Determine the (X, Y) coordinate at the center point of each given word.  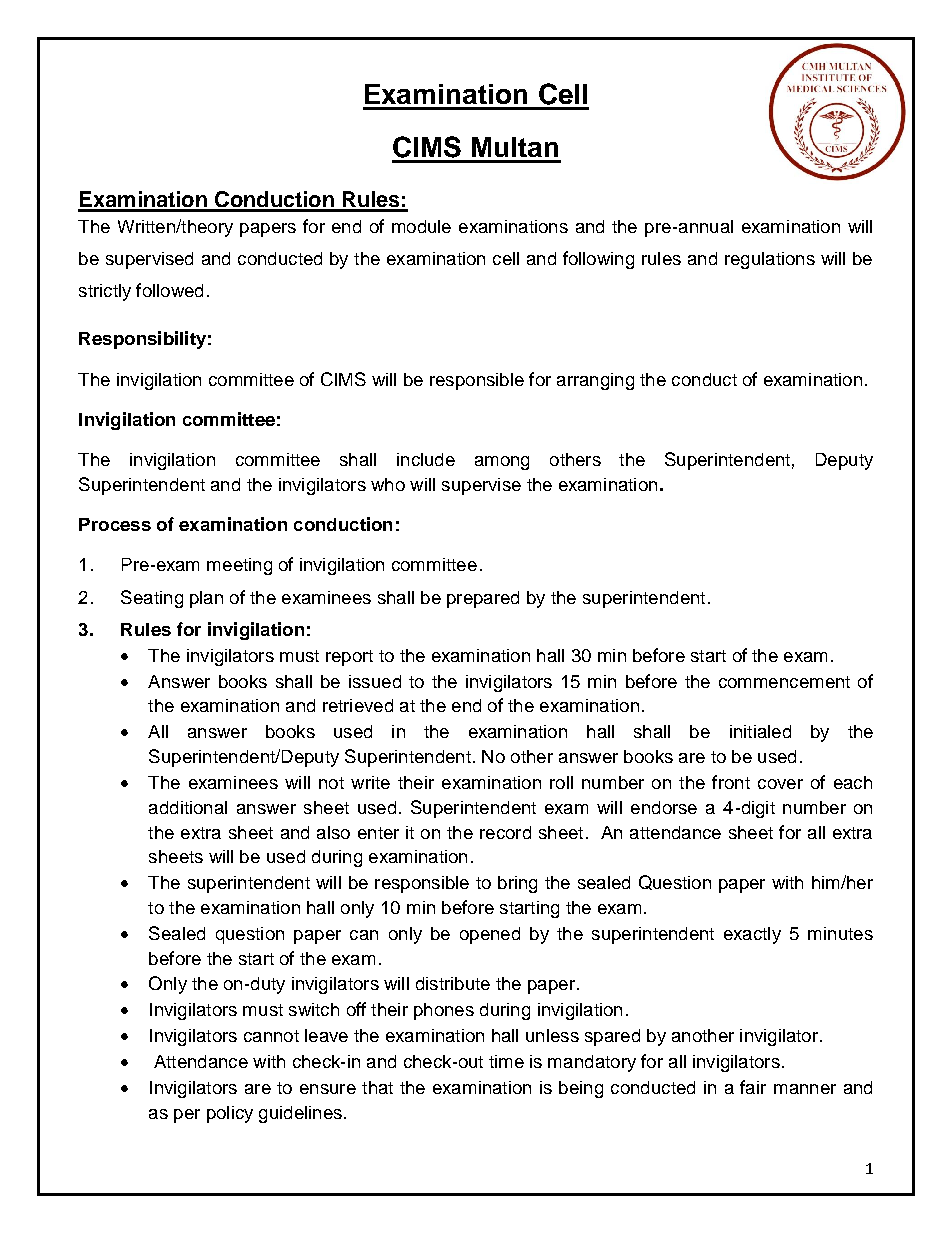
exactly (752, 935)
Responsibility (142, 340)
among (502, 463)
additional (188, 807)
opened (490, 935)
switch (314, 1009)
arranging (595, 381)
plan (206, 599)
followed (169, 290)
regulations (770, 260)
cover (780, 784)
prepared (483, 599)
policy (230, 1114)
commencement (784, 682)
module (421, 226)
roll (561, 782)
